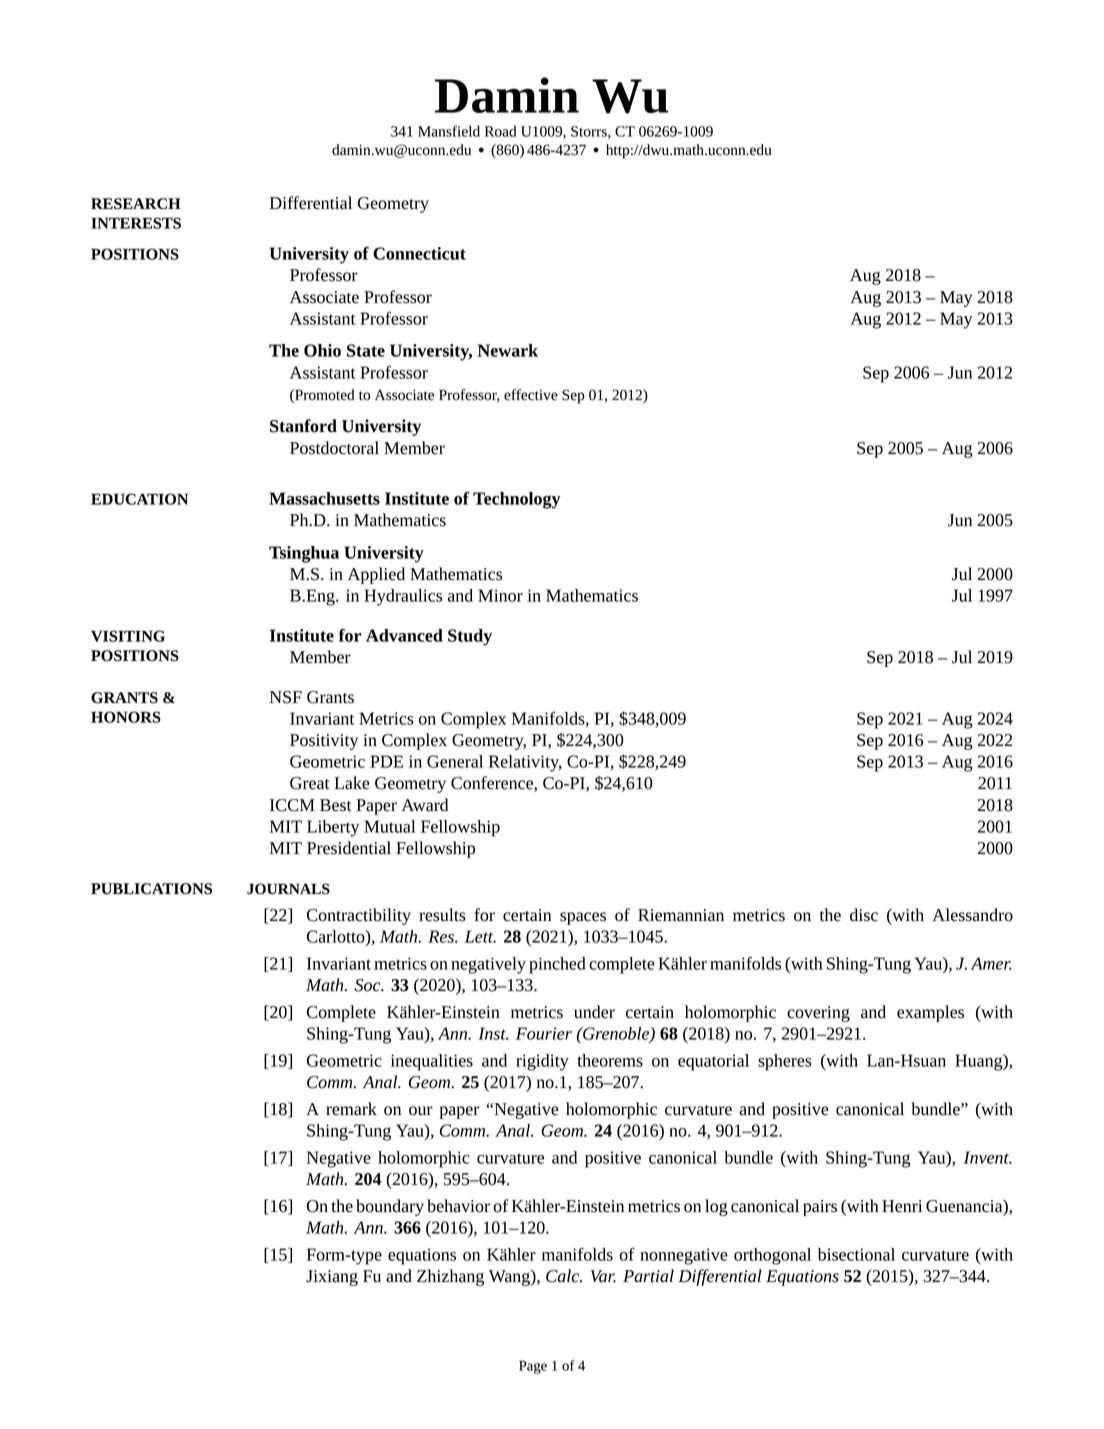  I want to click on Page, so click(533, 1367).
